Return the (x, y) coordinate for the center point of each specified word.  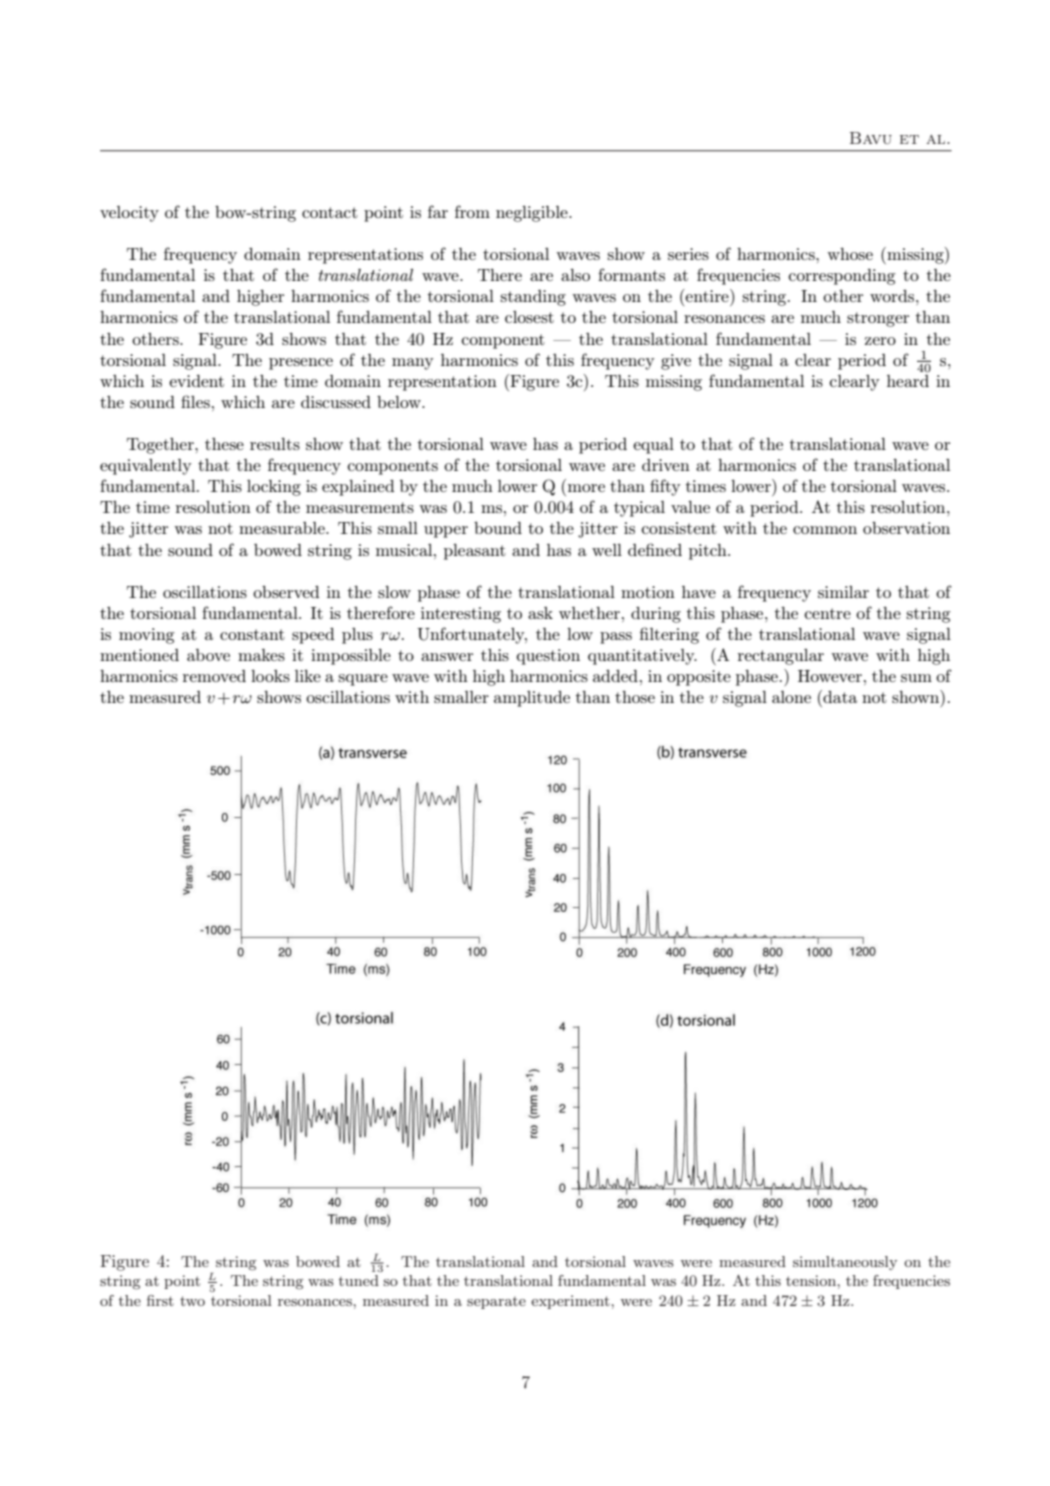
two (192, 1301)
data (839, 696)
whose (850, 254)
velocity (129, 214)
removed (214, 676)
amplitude (532, 699)
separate (496, 1302)
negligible (533, 214)
